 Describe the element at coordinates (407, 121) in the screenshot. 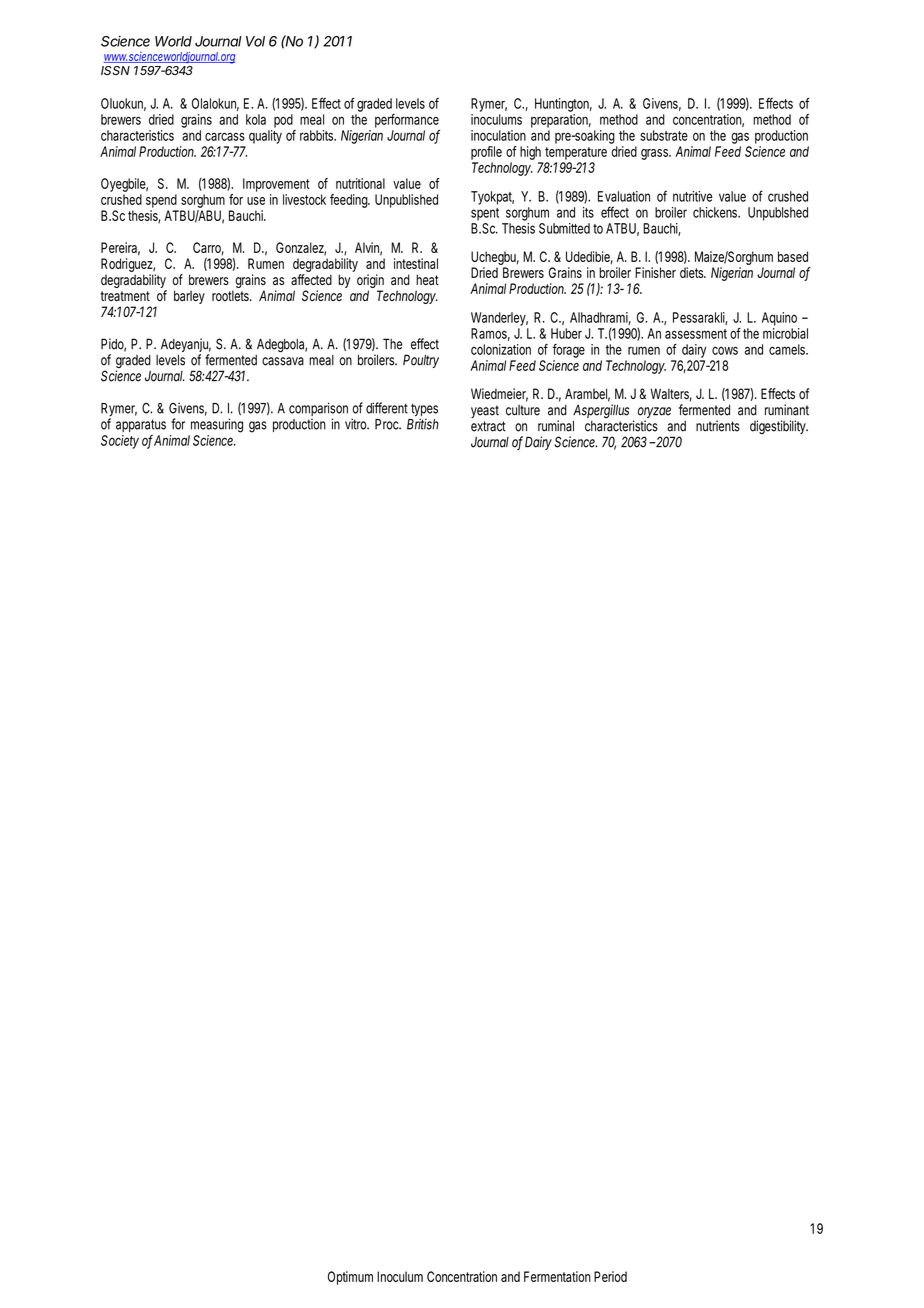

I see `performance` at that location.
